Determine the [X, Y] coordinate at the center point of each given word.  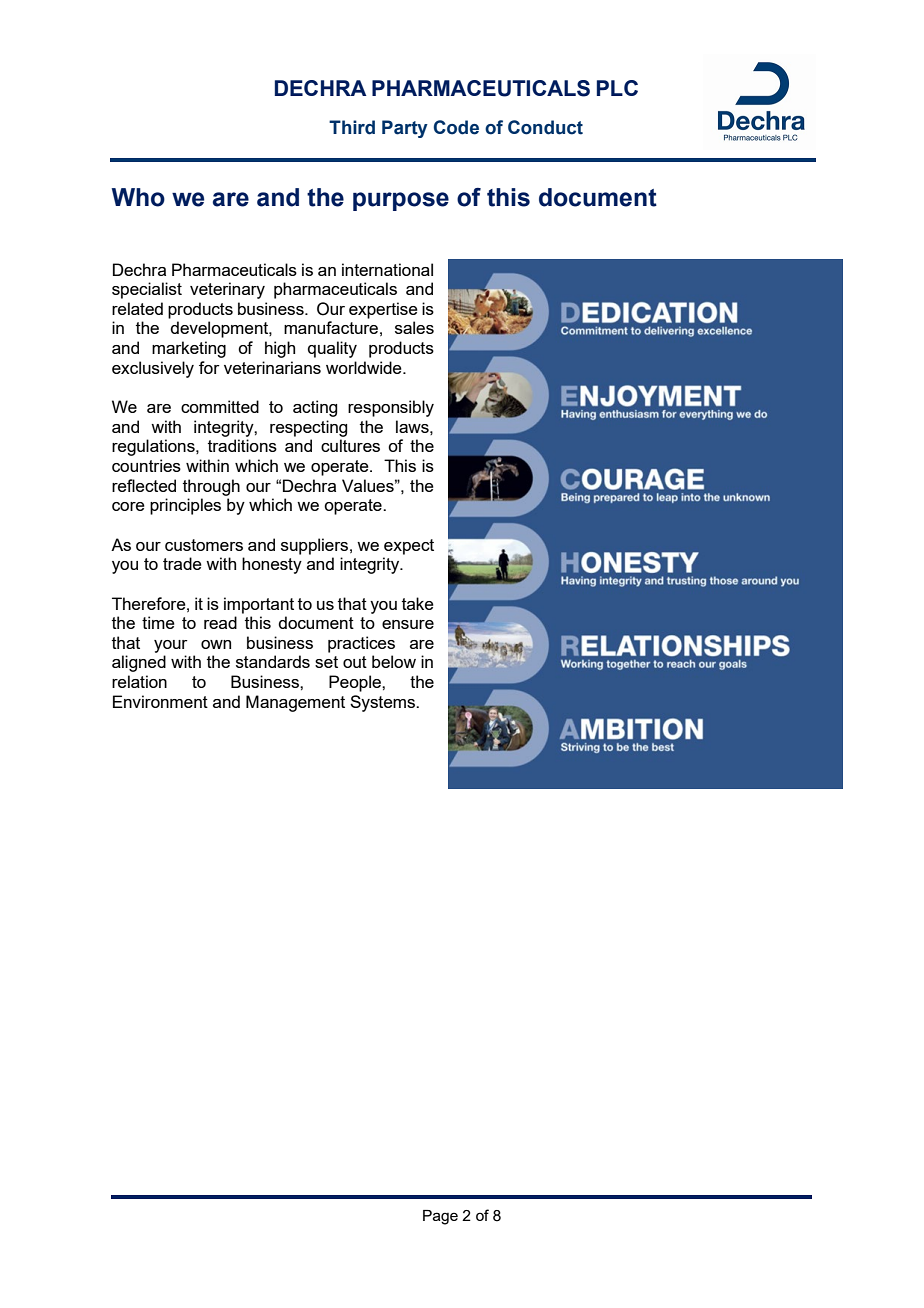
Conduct [545, 127]
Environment [160, 701]
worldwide [365, 367]
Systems [383, 703]
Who [138, 197]
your [171, 646]
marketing [189, 349]
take [418, 603]
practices [361, 644]
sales [414, 327]
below [394, 661]
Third [352, 127]
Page [440, 1217]
